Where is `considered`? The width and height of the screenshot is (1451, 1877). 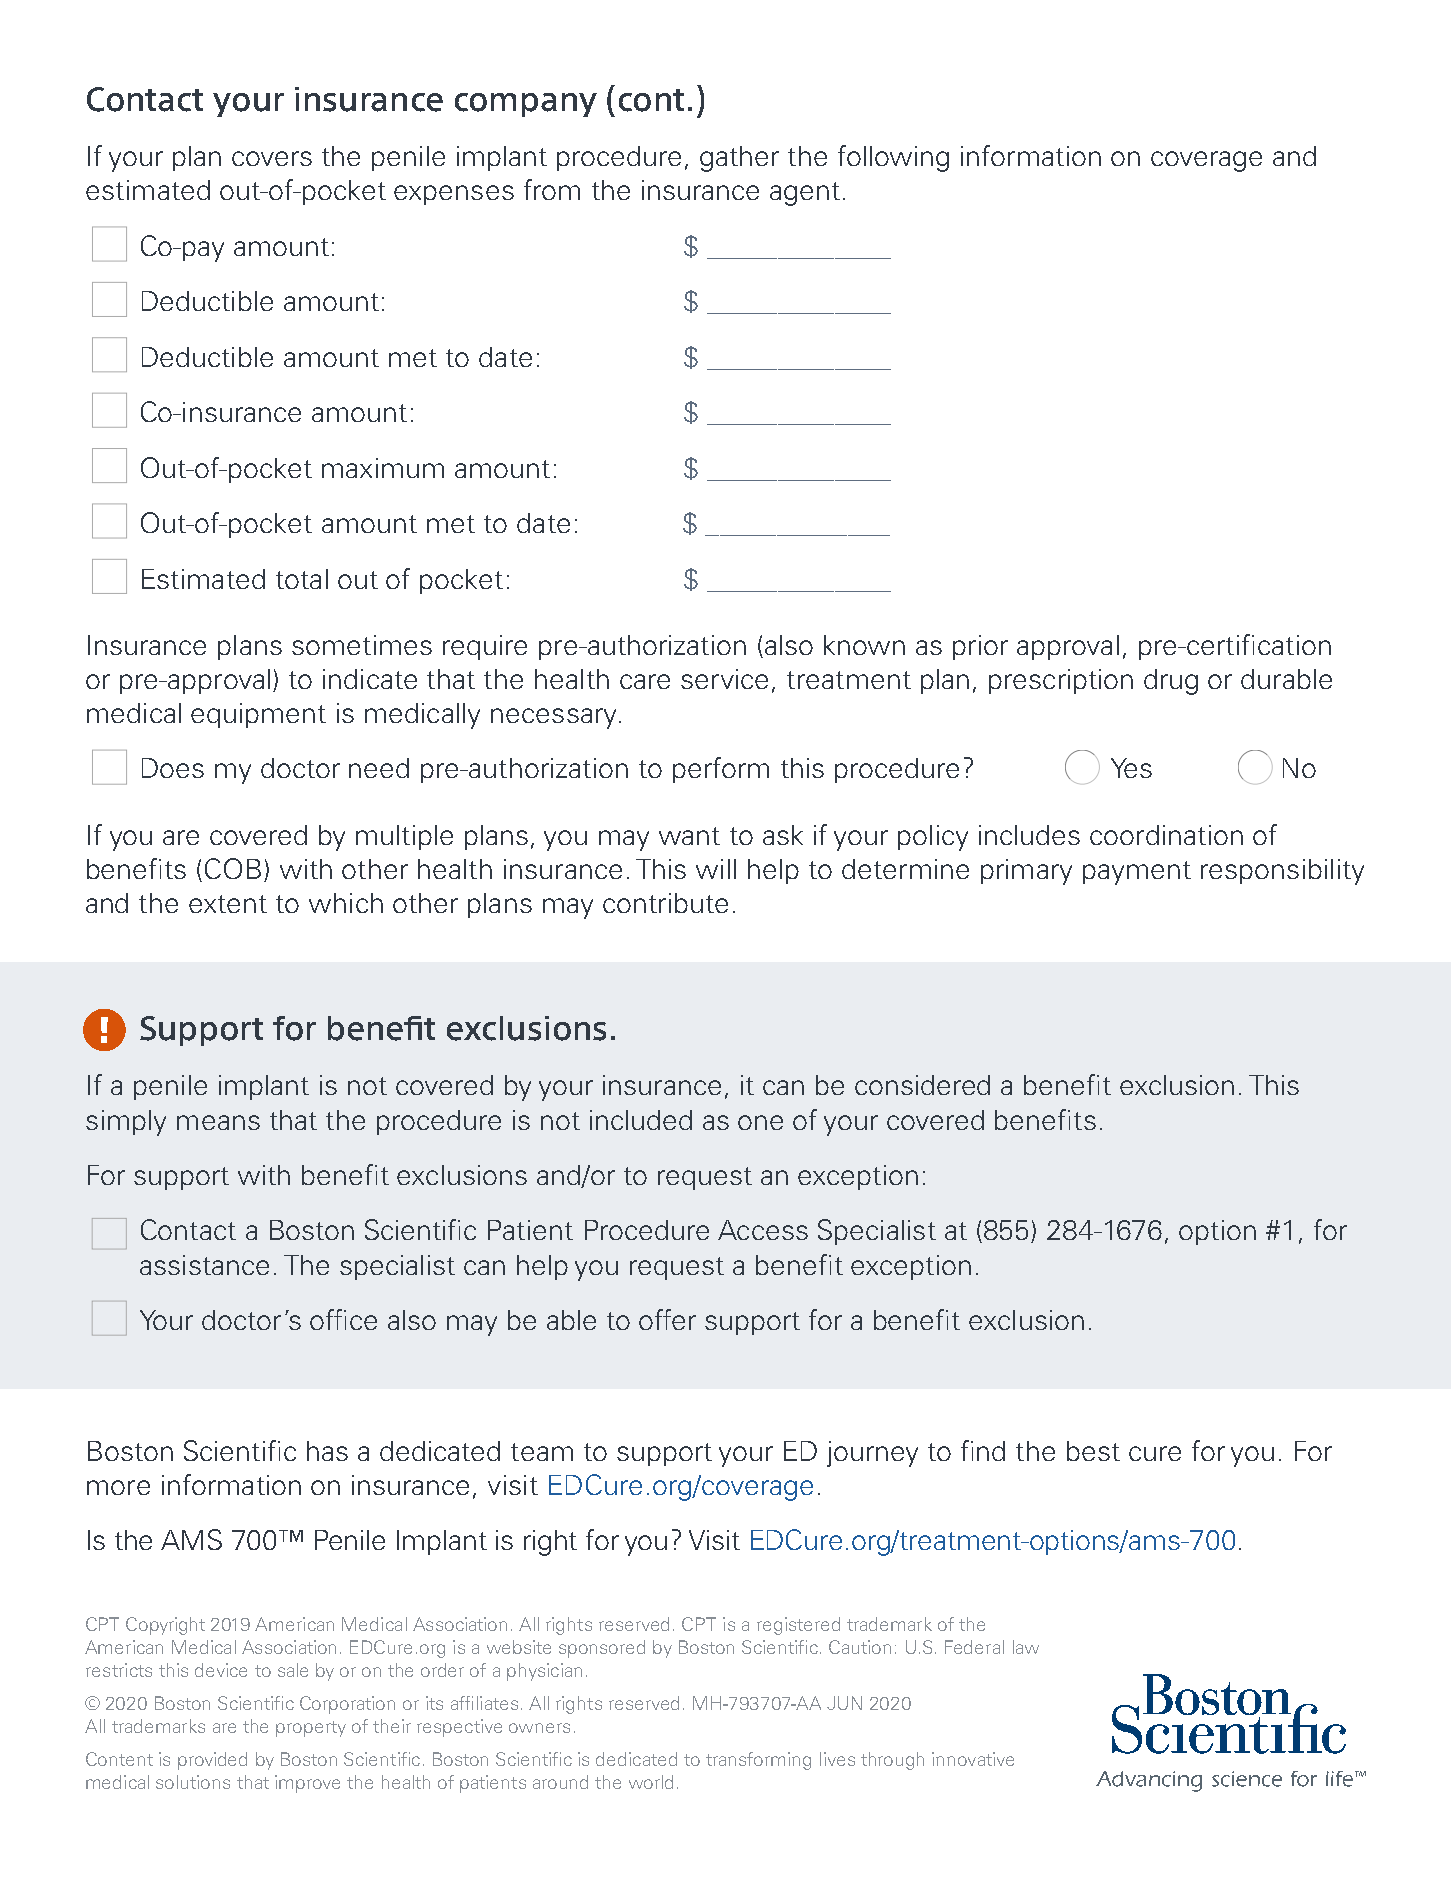 considered is located at coordinates (922, 1085).
